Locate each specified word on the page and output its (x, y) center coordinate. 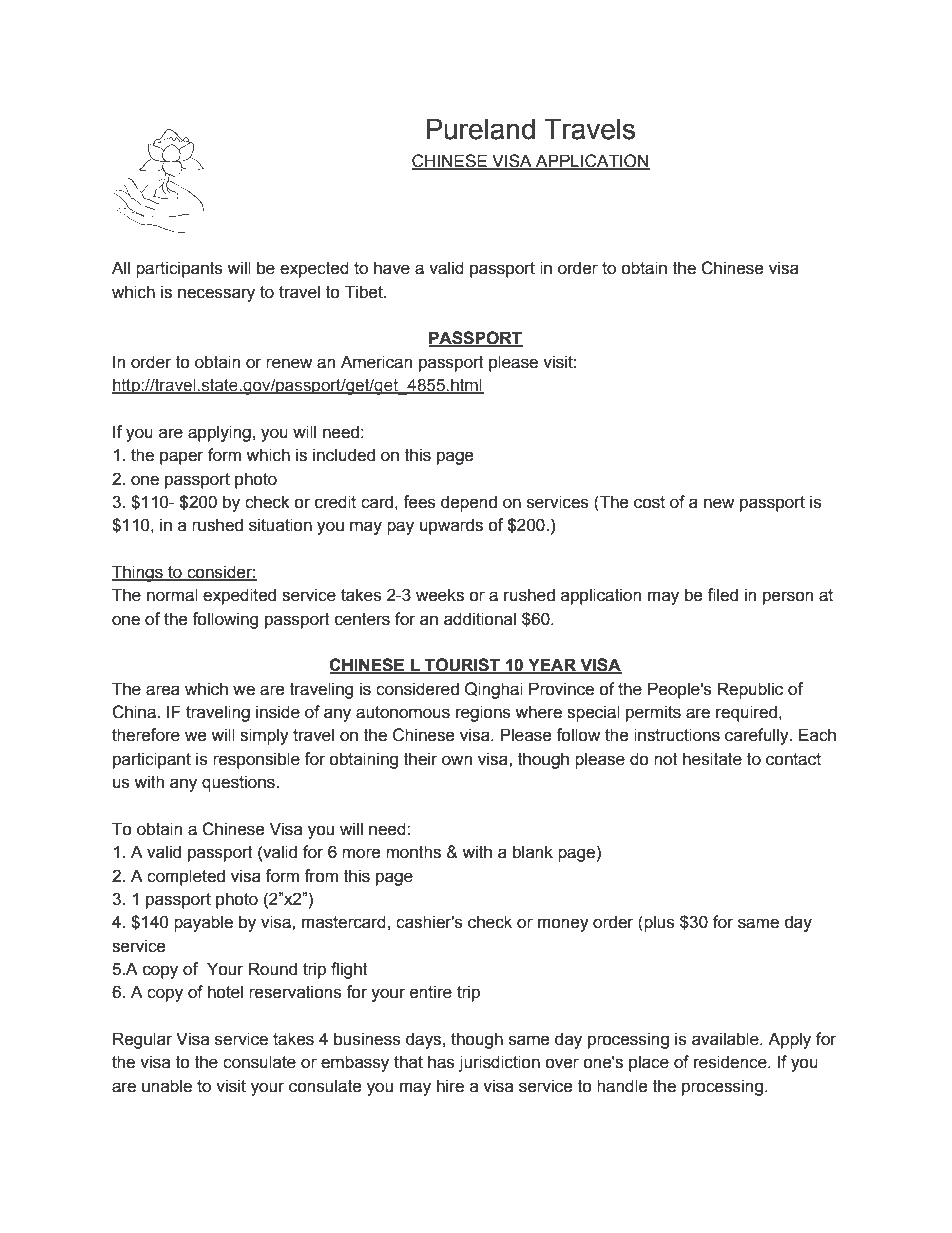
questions (239, 783)
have (392, 268)
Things (138, 573)
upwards (451, 526)
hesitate (712, 759)
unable (167, 1086)
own (457, 760)
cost (649, 502)
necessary (216, 295)
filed (722, 595)
